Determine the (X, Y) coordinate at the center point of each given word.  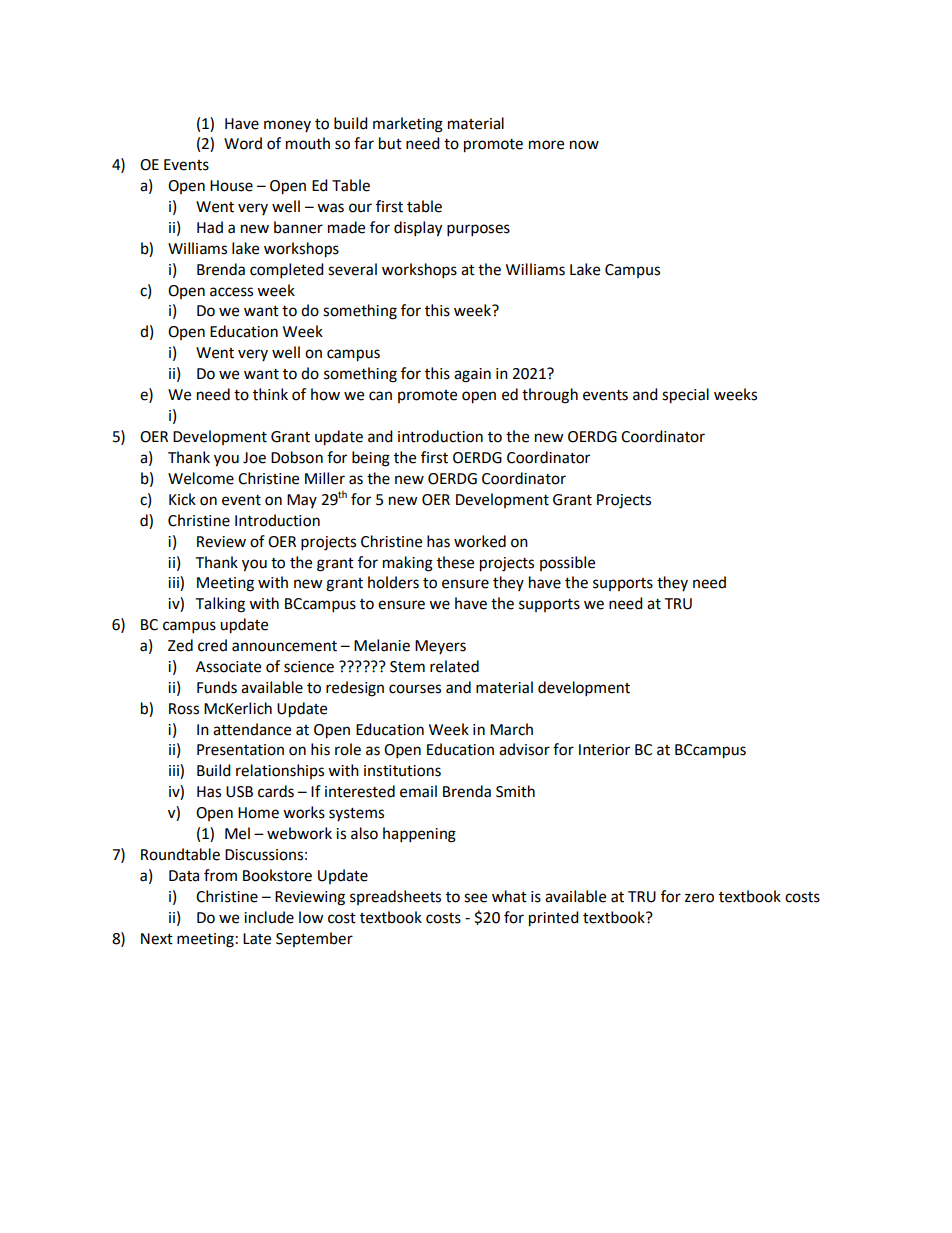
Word (243, 143)
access (231, 292)
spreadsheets (395, 897)
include (269, 917)
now (584, 145)
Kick (182, 499)
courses (415, 689)
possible (567, 563)
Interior (604, 750)
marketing (408, 125)
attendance (252, 729)
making (408, 564)
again (472, 375)
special (685, 396)
